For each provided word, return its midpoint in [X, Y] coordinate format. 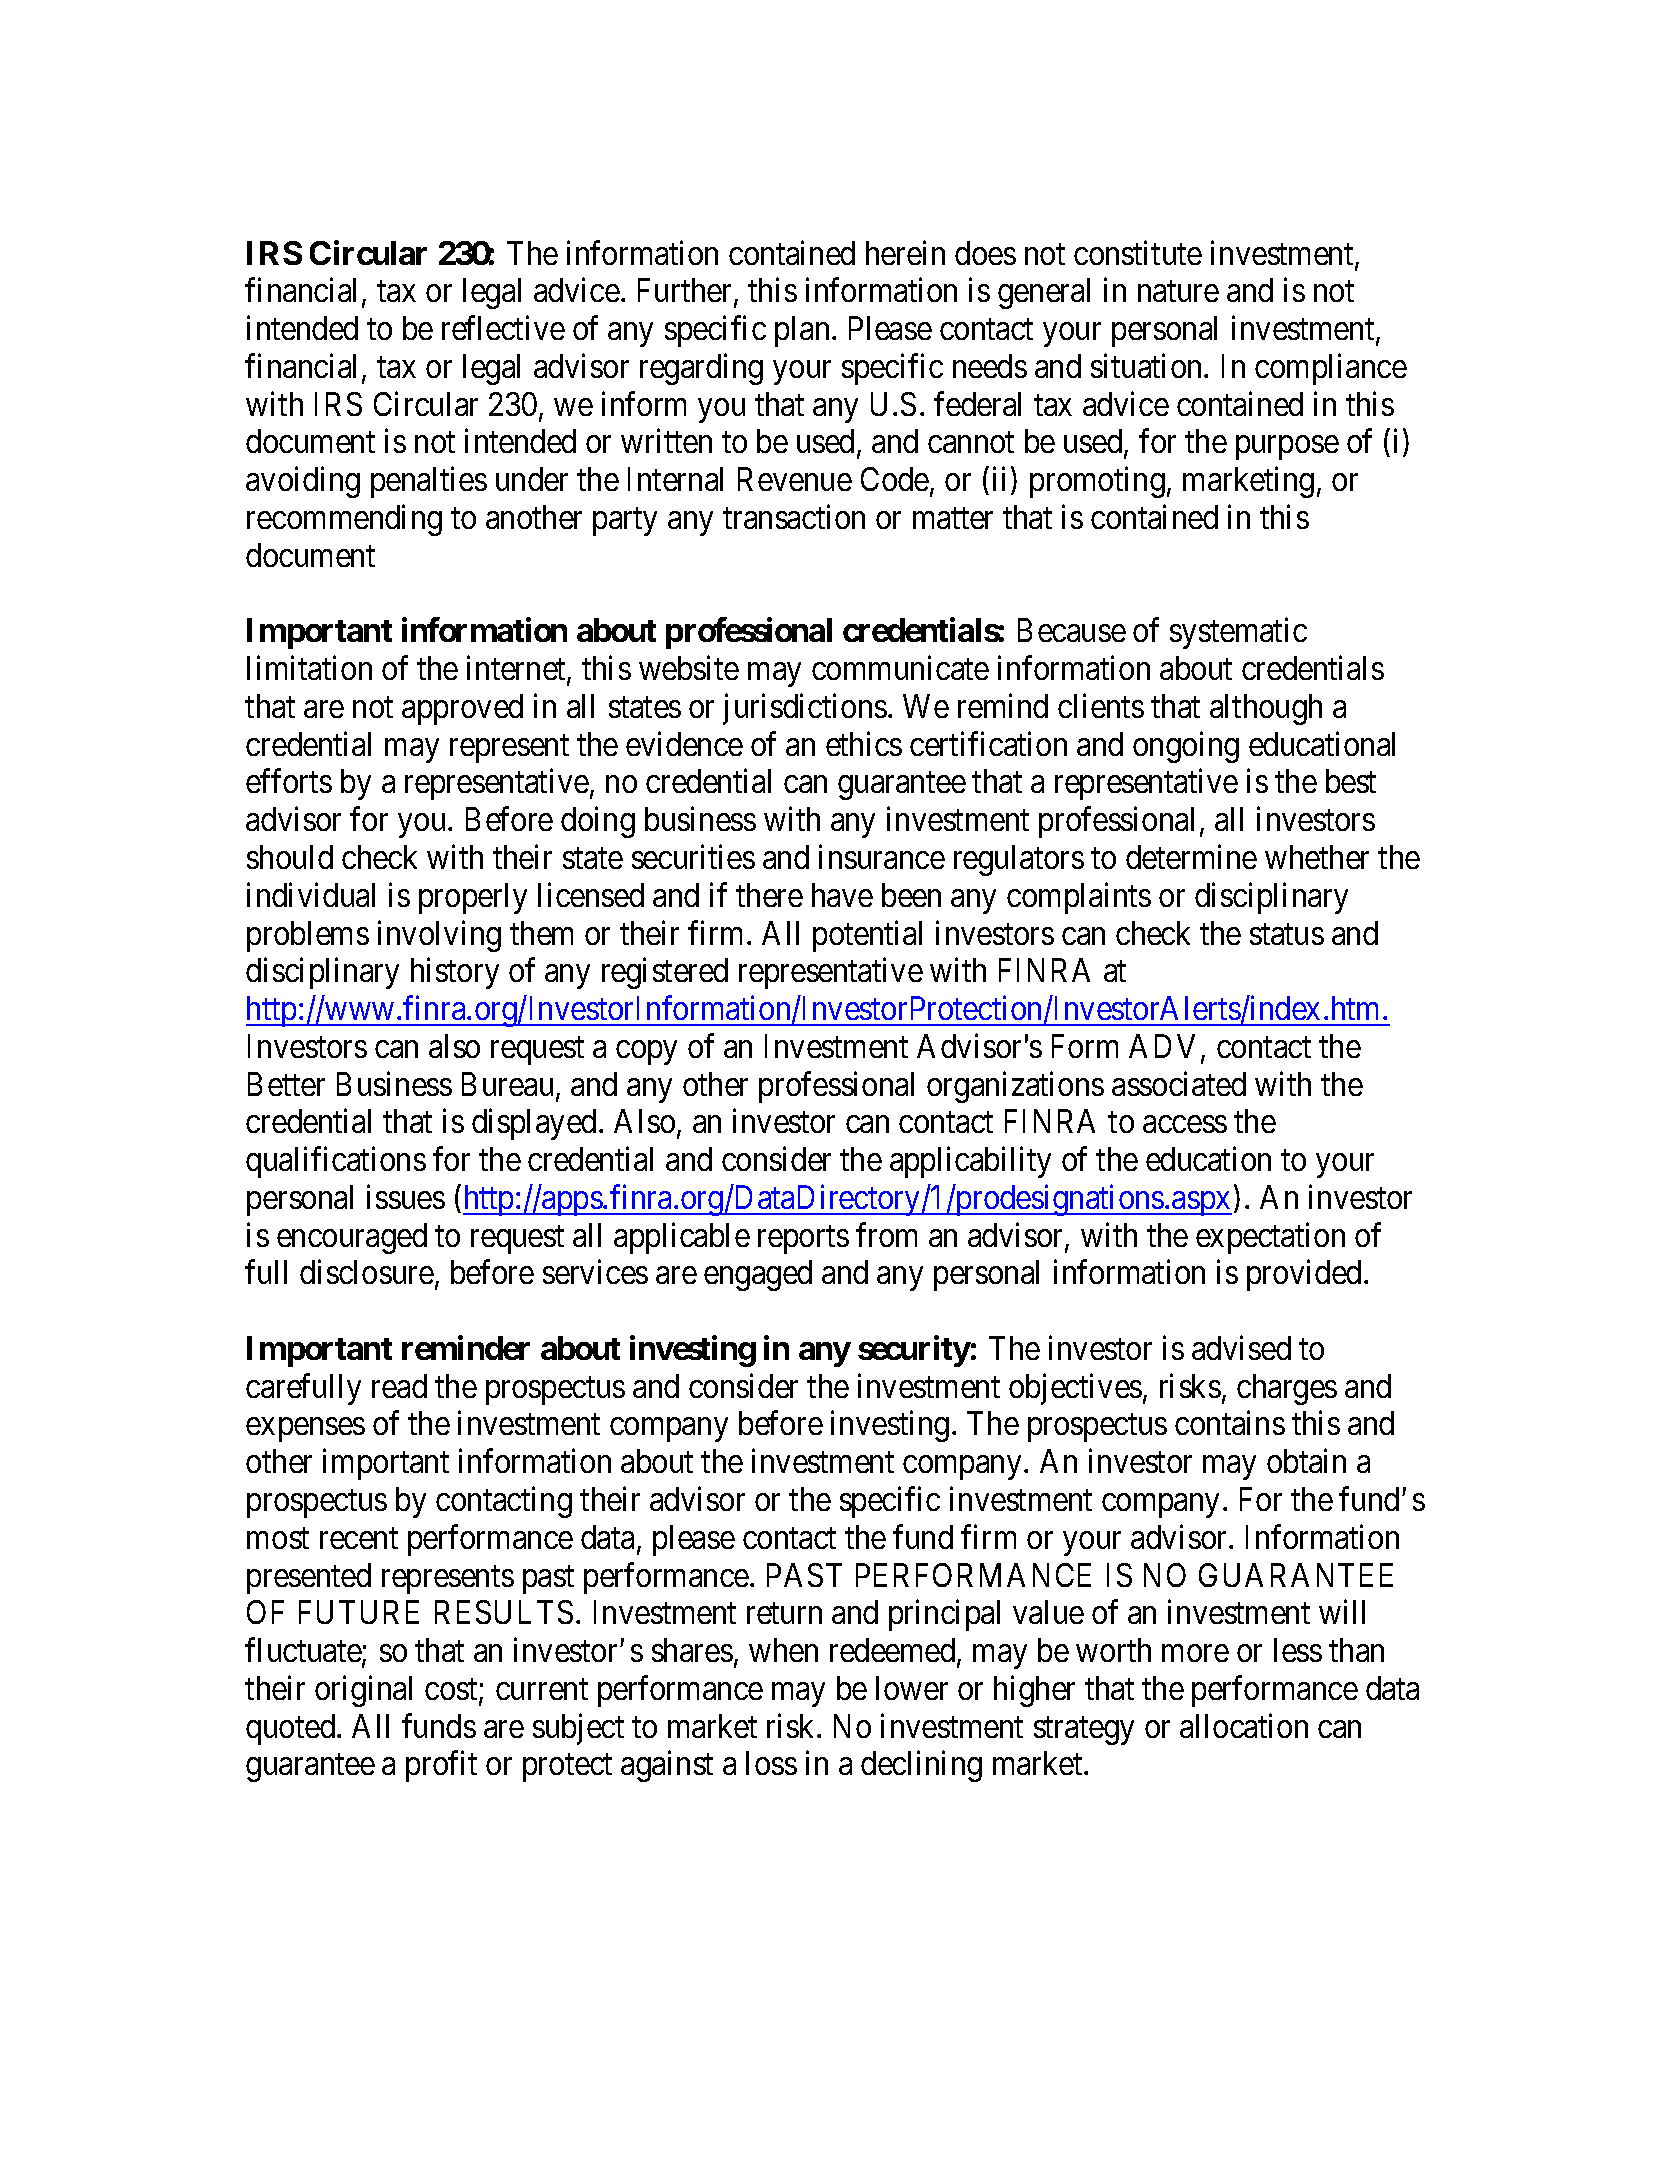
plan [804, 331]
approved [462, 709]
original [363, 1691]
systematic [1238, 633]
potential [867, 936]
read [399, 1386]
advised [1241, 1348]
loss [771, 1763]
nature [1178, 291]
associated [1179, 1083]
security [914, 1351]
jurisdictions [805, 709]
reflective [503, 328]
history [455, 973]
